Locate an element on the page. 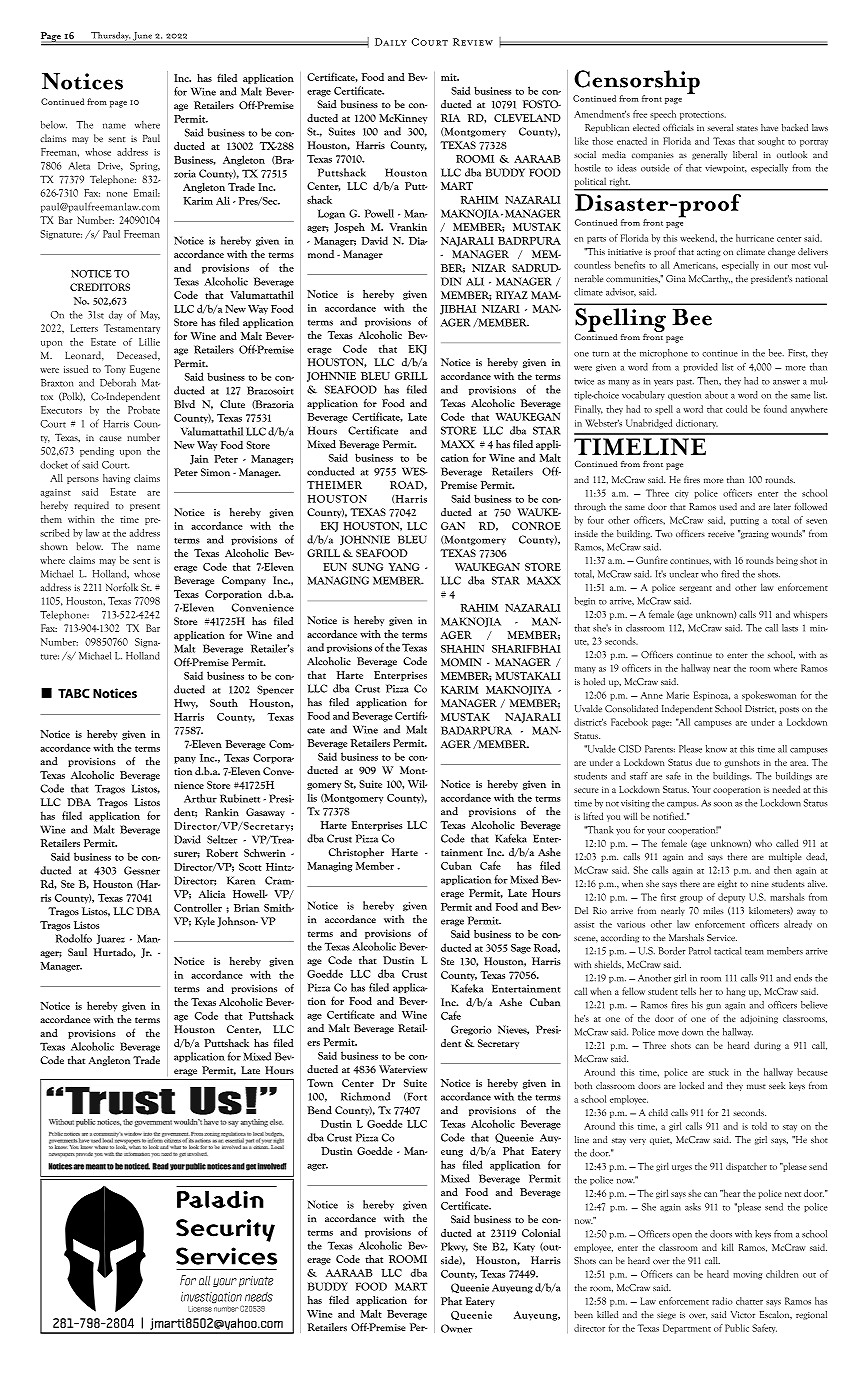  June is located at coordinates (142, 36).
